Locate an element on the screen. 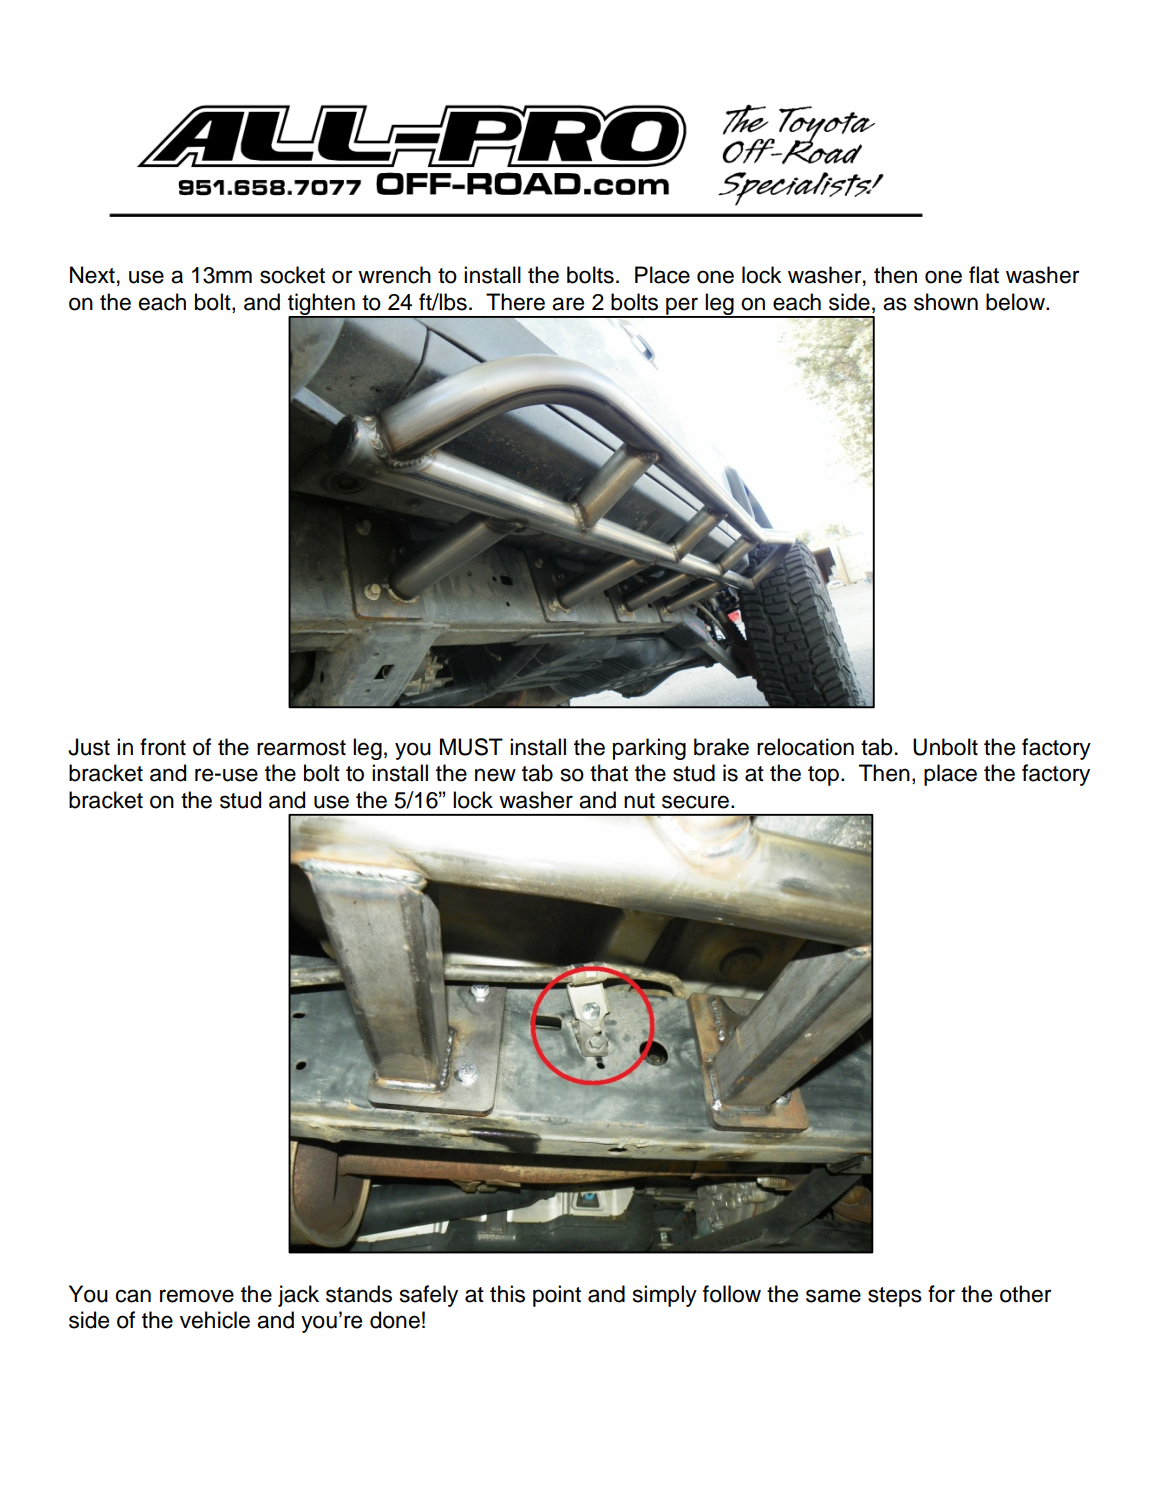 This screenshot has width=1162, height=1504. vehicle is located at coordinates (215, 1320).
